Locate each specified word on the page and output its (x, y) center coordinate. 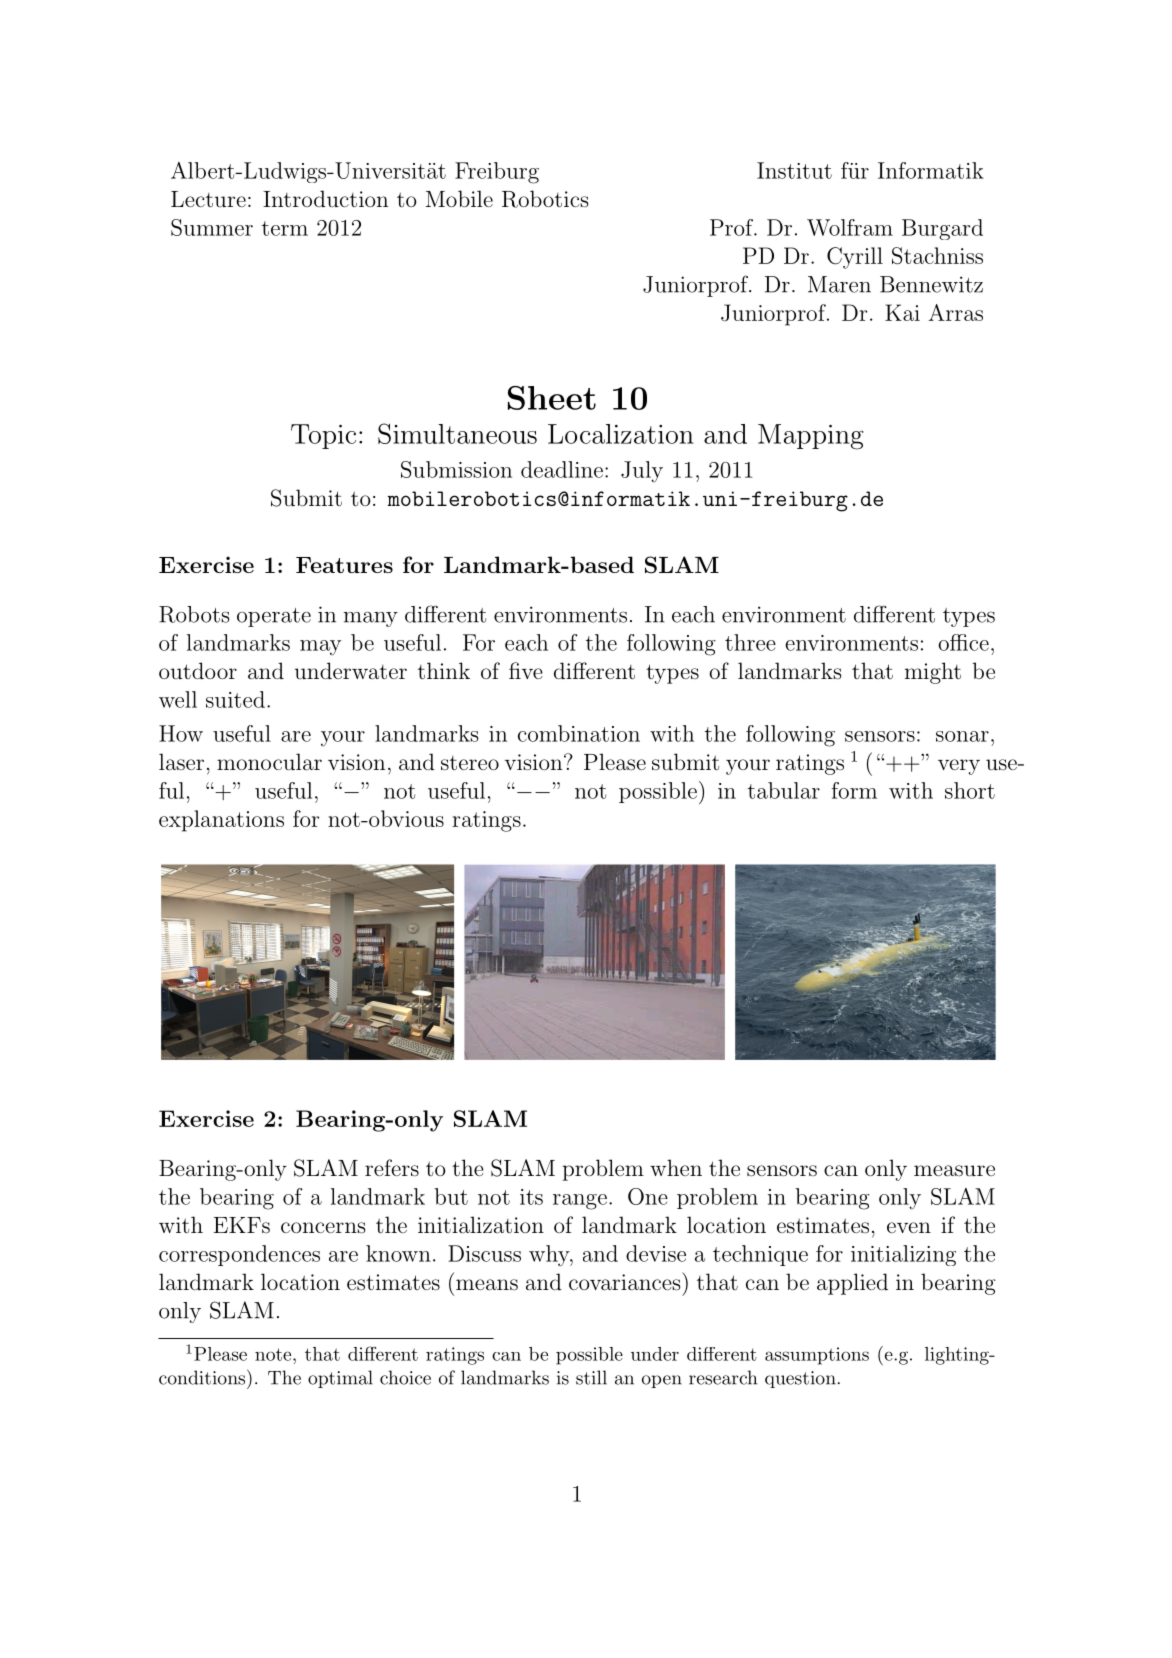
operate (274, 617)
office (963, 642)
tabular (784, 790)
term (285, 228)
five (526, 670)
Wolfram (850, 227)
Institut (794, 170)
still (591, 1377)
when (676, 1167)
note (274, 1354)
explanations (221, 821)
